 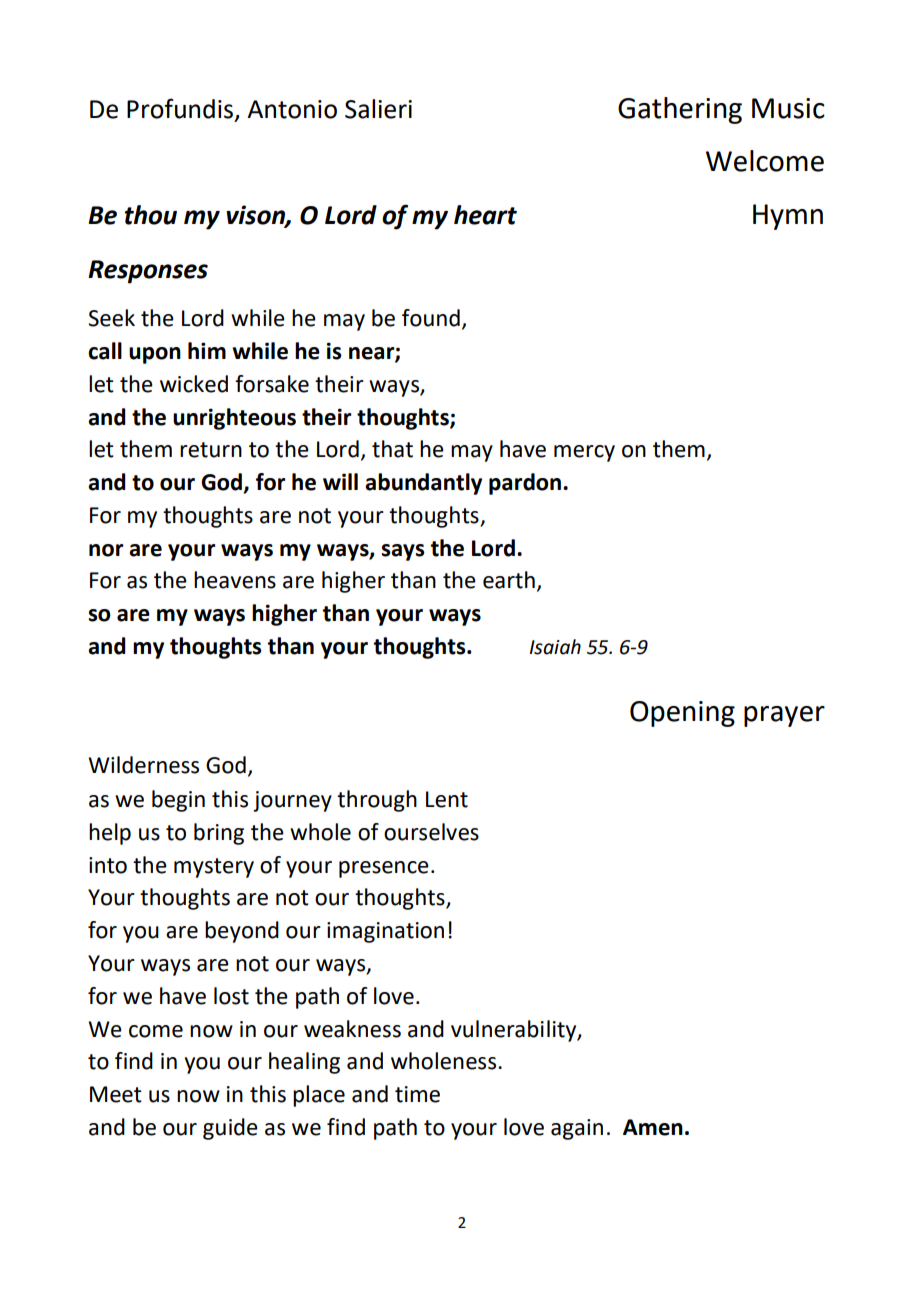 What do you see at coordinates (230, 1129) in the screenshot?
I see `guide` at bounding box center [230, 1129].
